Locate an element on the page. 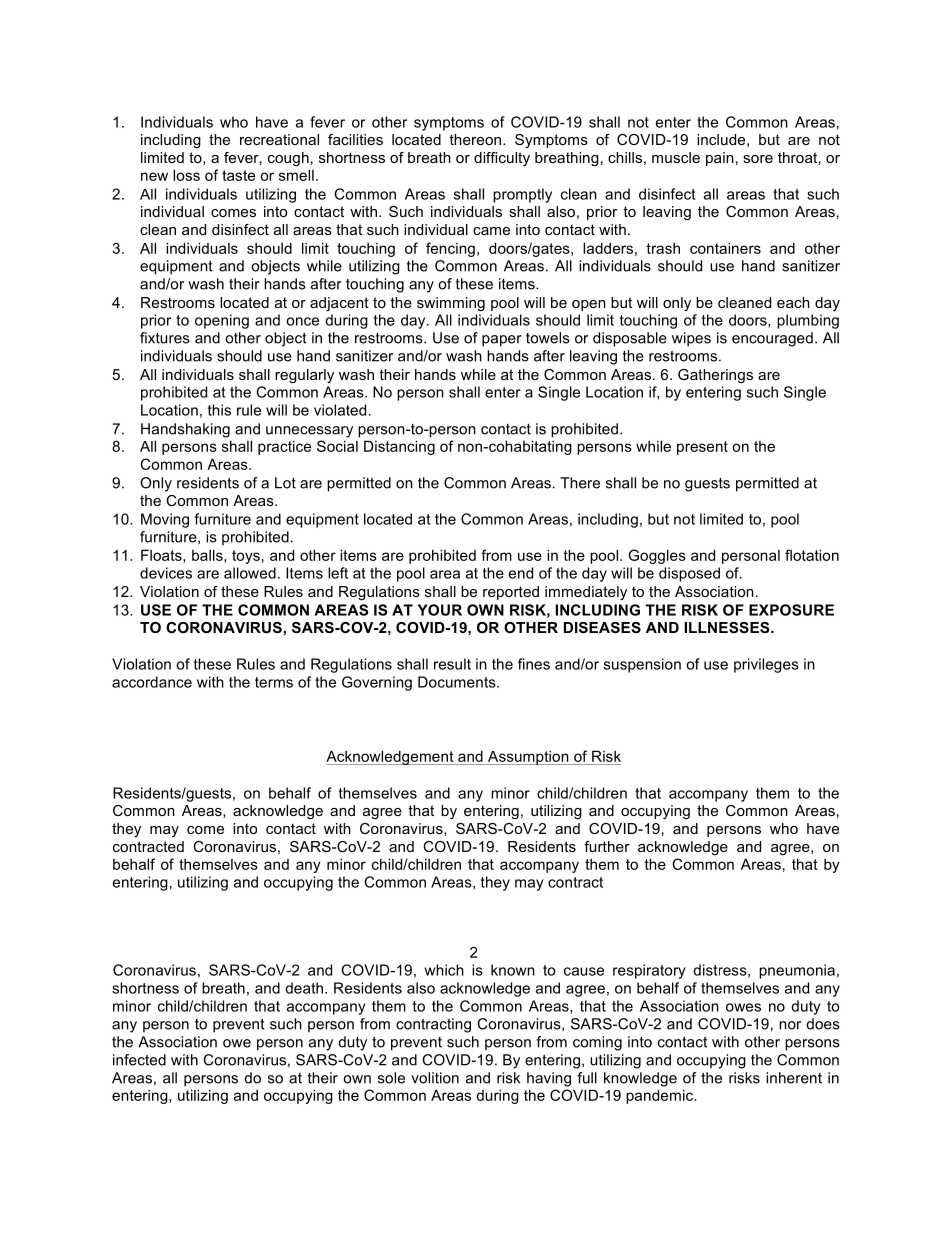 This page has width=952, height=1233. difficulty is located at coordinates (502, 159).
